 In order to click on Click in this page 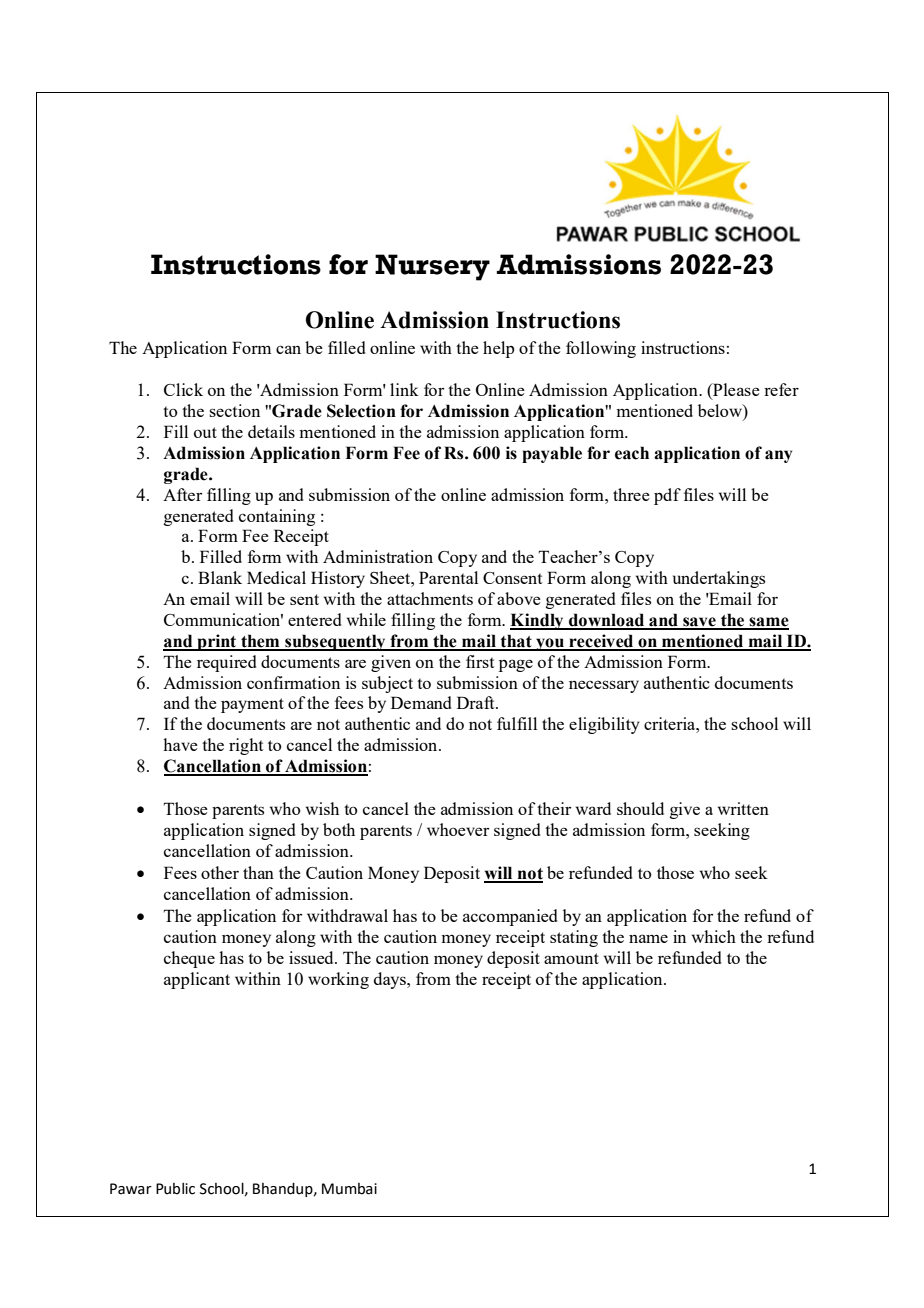, I will do `click(183, 389)`.
